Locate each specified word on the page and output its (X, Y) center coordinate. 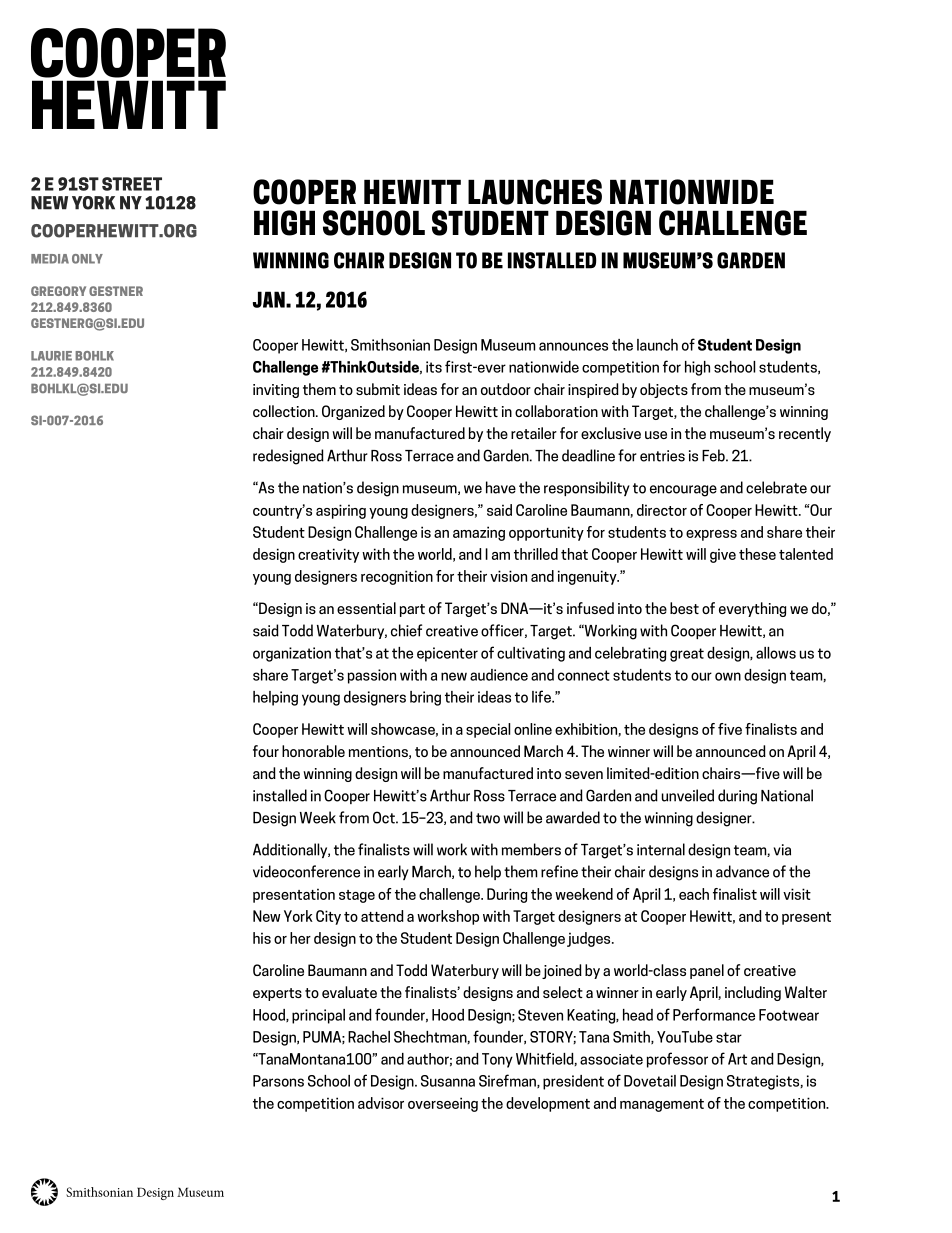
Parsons (278, 1081)
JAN (270, 299)
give (723, 555)
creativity (328, 555)
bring (425, 698)
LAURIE (51, 356)
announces (573, 346)
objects (664, 390)
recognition (397, 577)
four (266, 751)
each (694, 894)
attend (382, 916)
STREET (132, 184)
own (728, 676)
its (434, 367)
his (262, 938)
